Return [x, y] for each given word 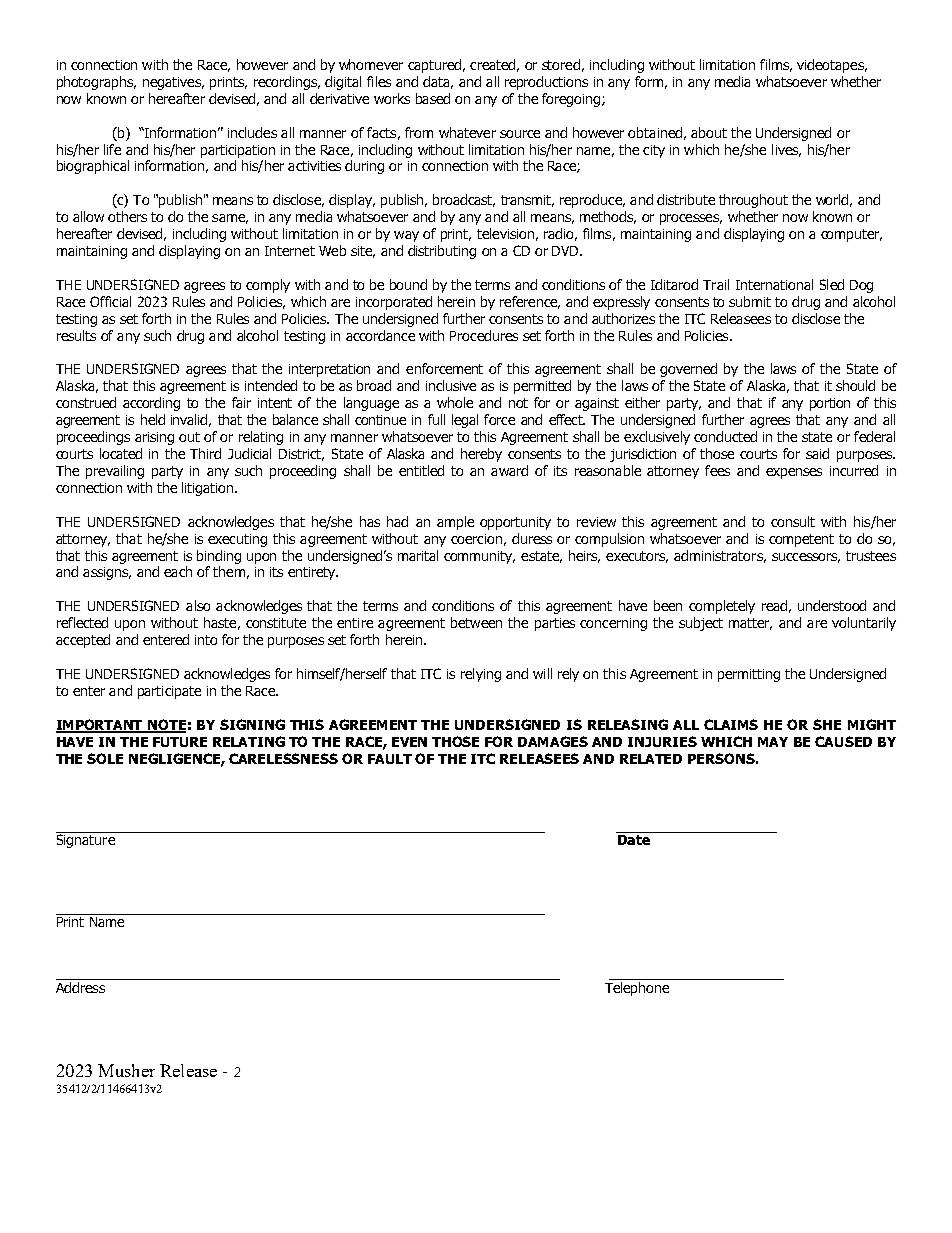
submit [750, 301]
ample [455, 523]
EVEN [409, 742]
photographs [96, 83]
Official [110, 301]
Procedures [484, 335]
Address [81, 986]
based [433, 98]
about [709, 132]
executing [237, 540]
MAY [773, 742]
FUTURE [180, 742]
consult [793, 521]
